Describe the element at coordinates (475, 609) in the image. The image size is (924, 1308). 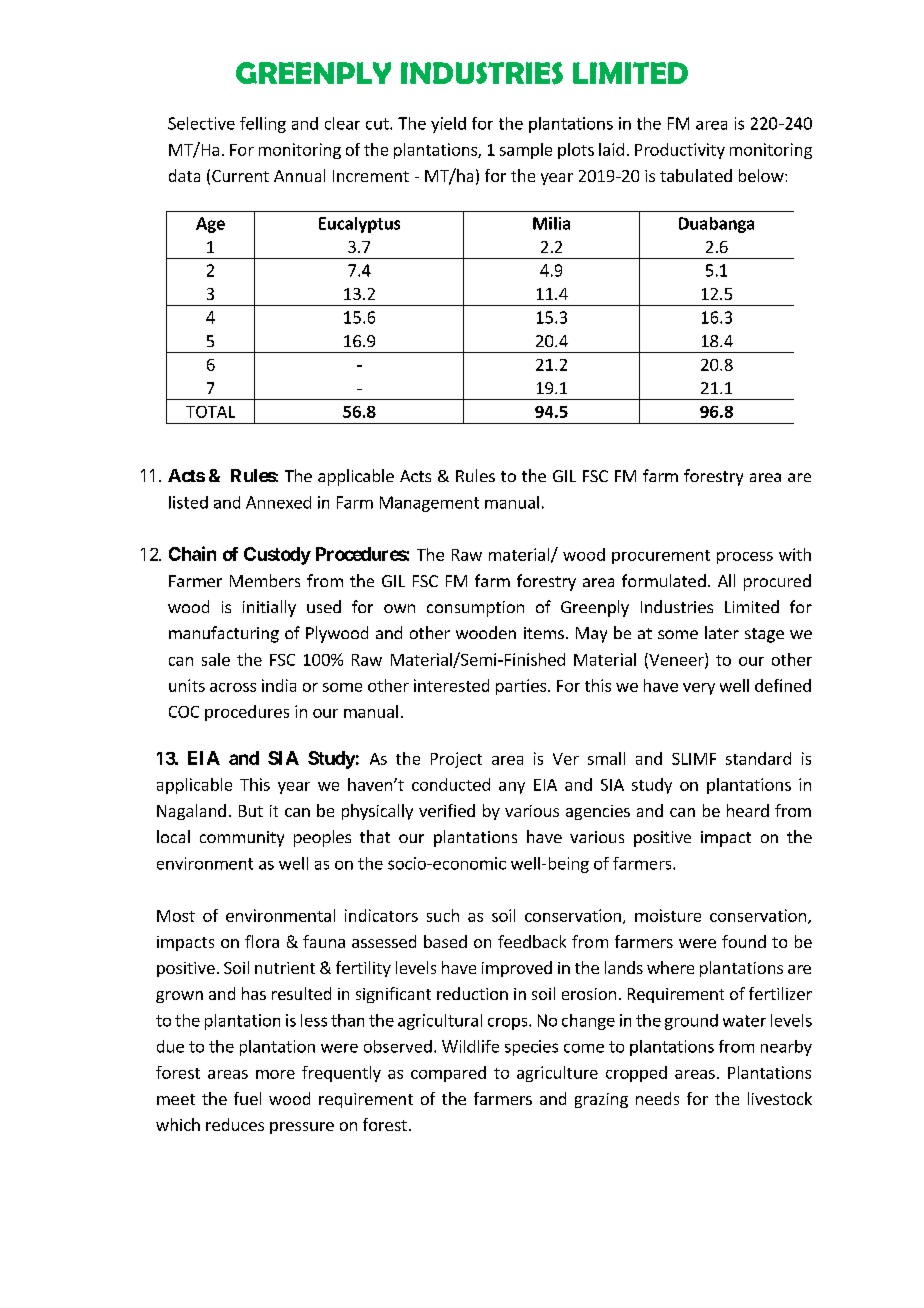
I see `consumption` at that location.
